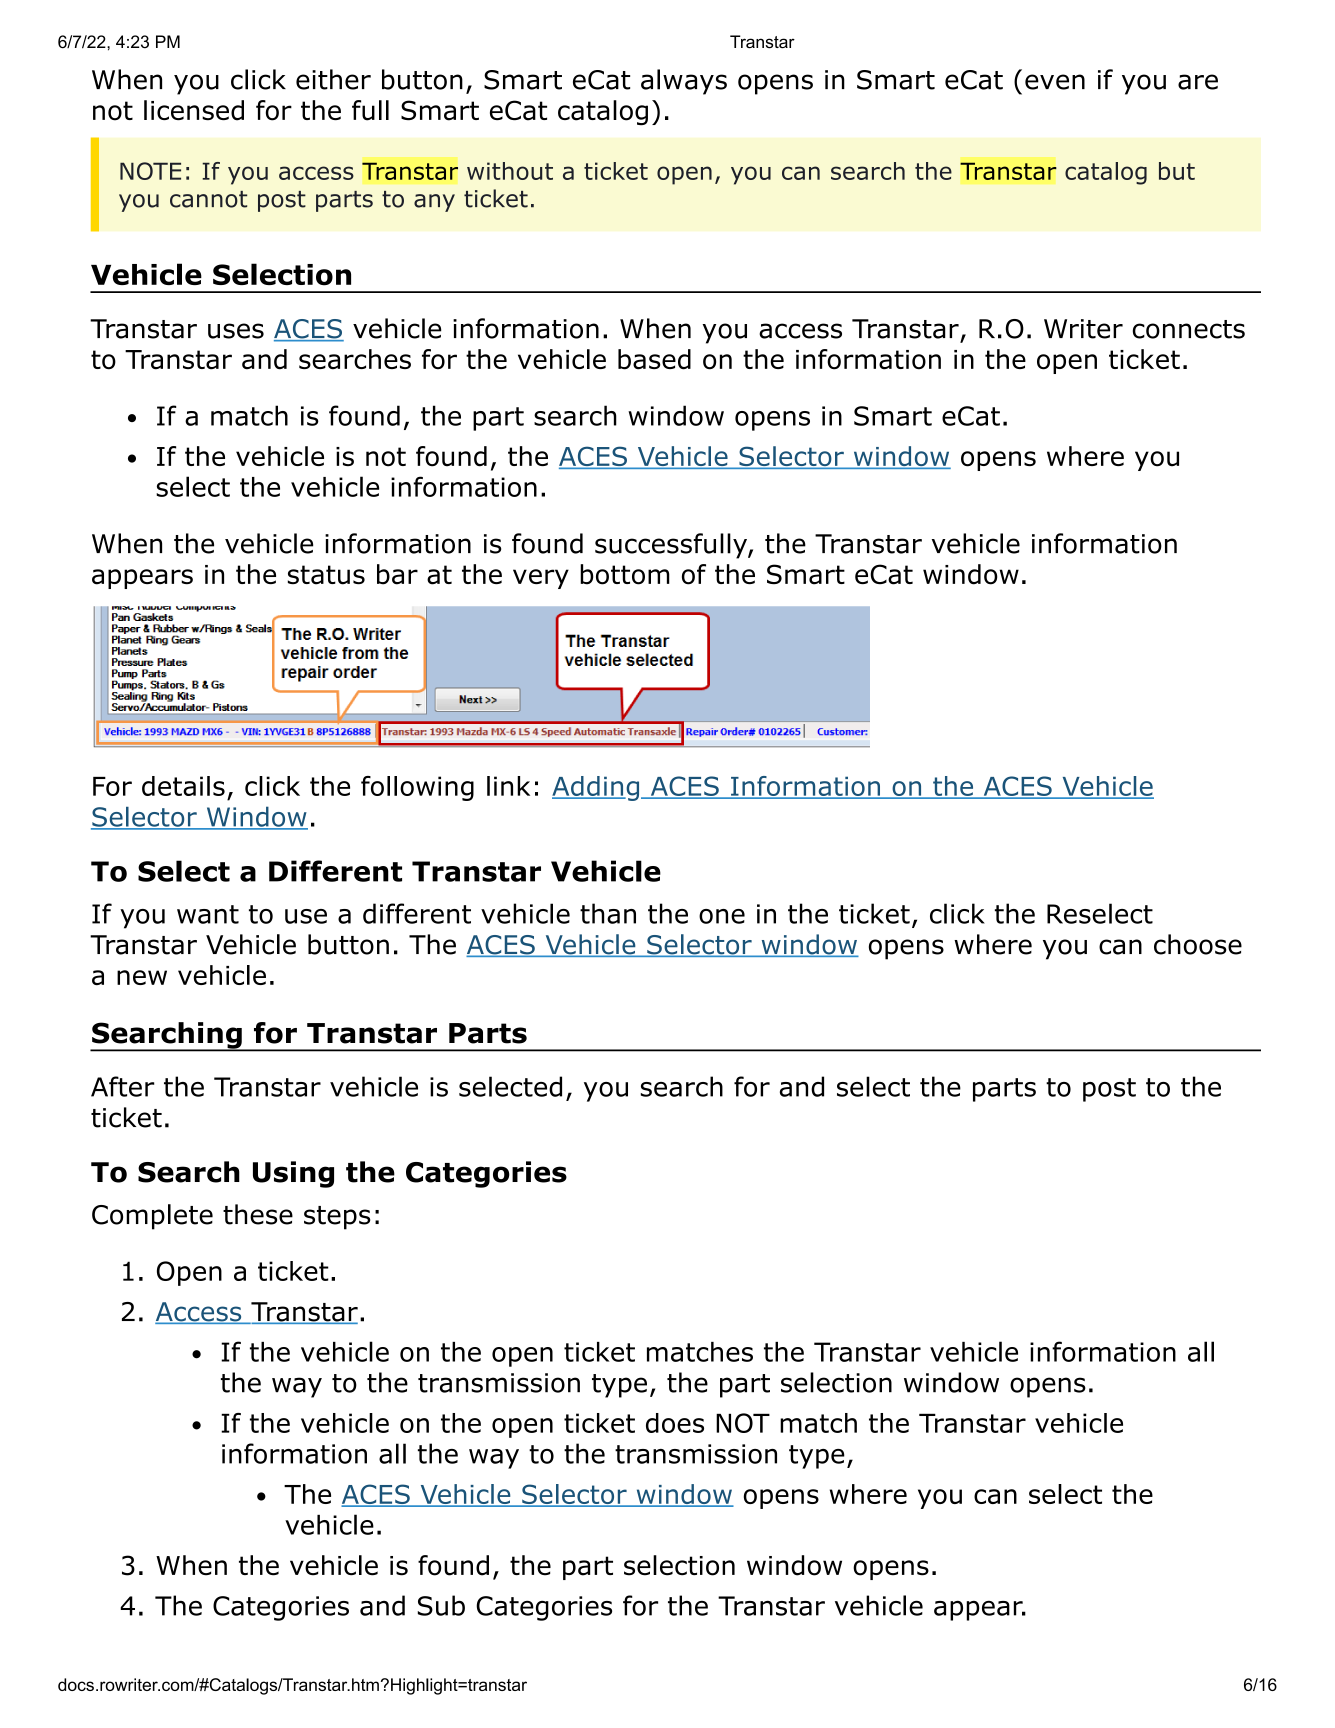 This document has width=1335, height=1728. Describe the element at coordinates (194, 110) in the document. I see `licensed` at that location.
